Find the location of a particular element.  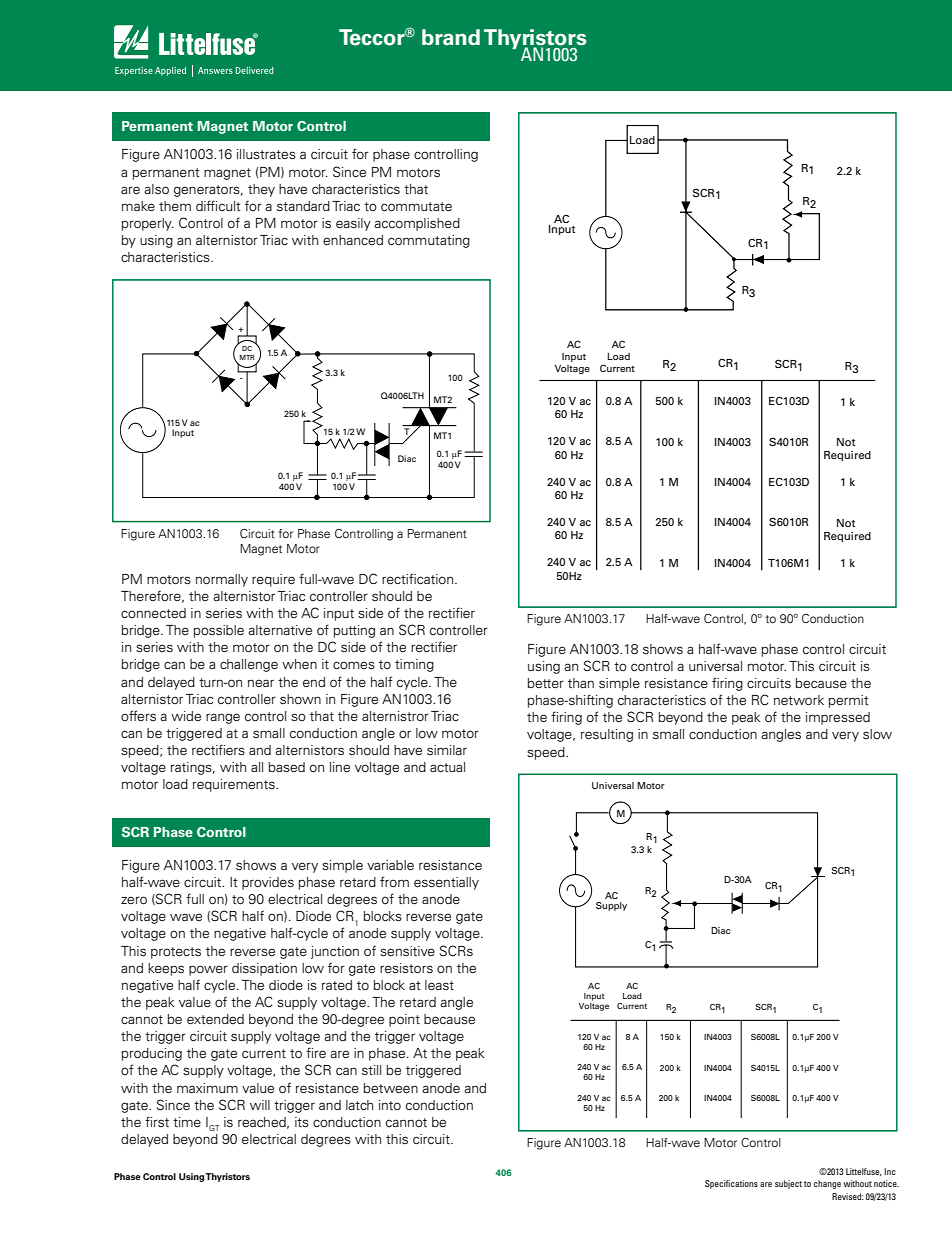

accomplished is located at coordinates (417, 224).
